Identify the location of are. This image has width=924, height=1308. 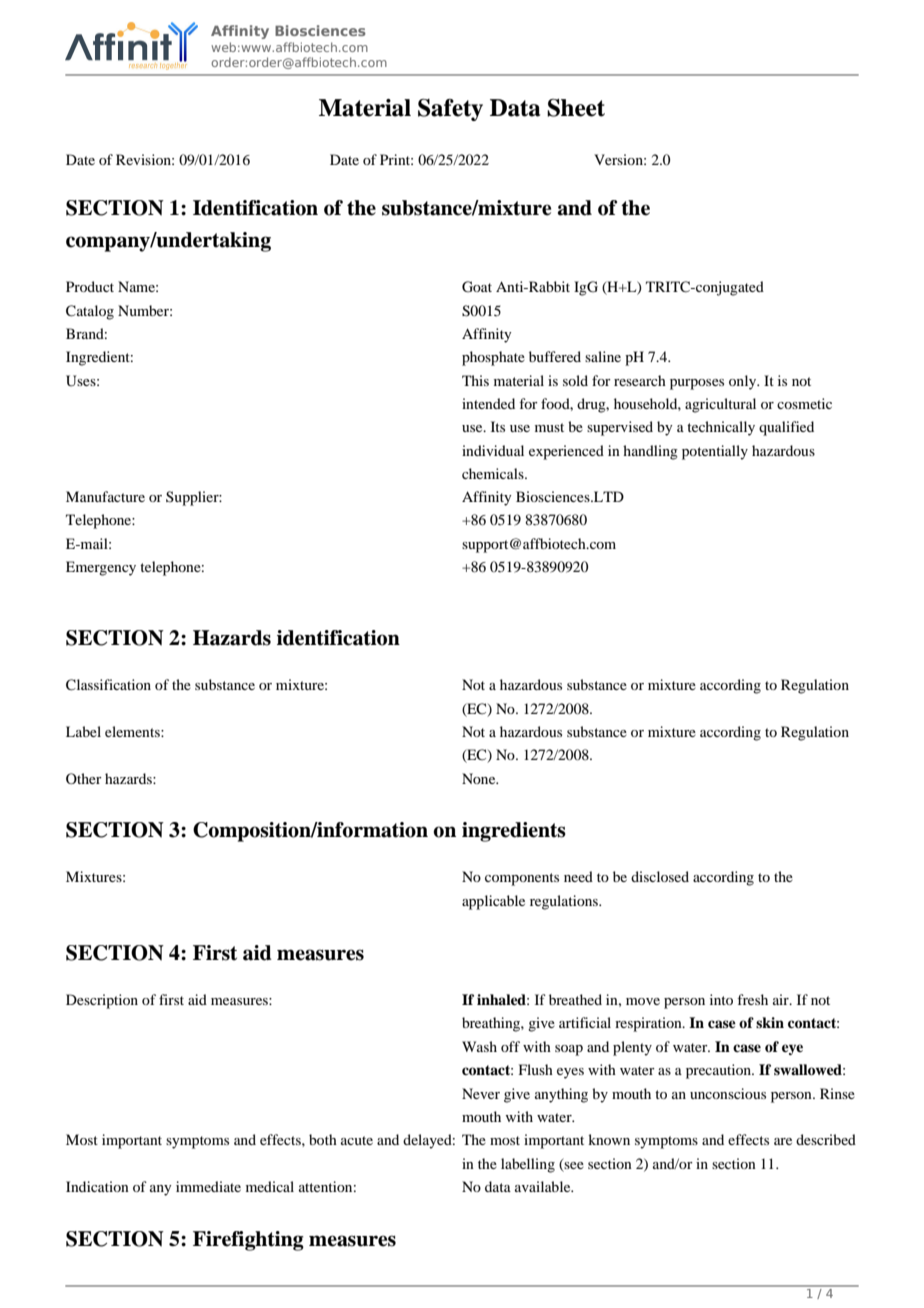
(783, 1141).
